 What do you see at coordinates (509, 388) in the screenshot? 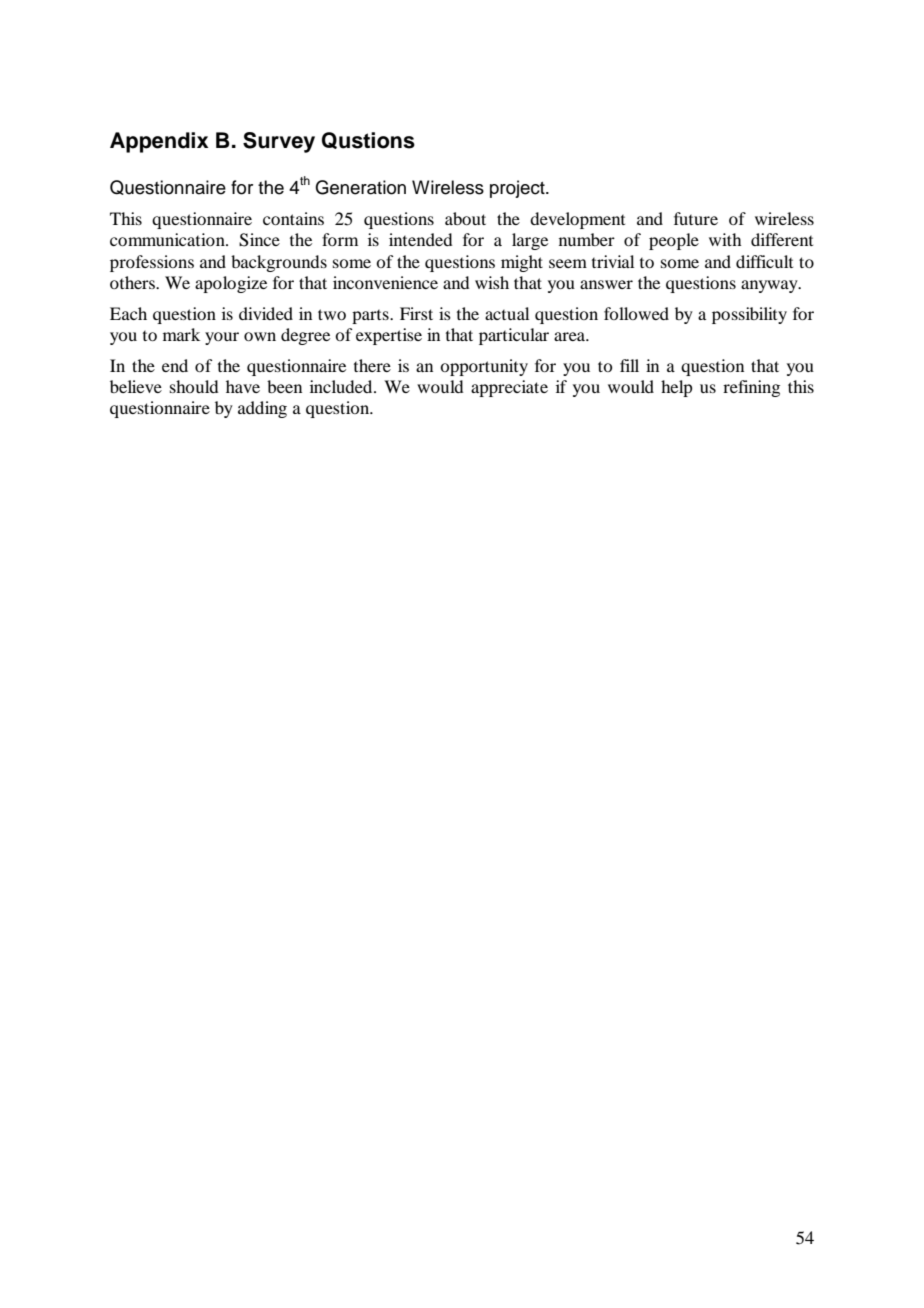
I see `appreciate` at bounding box center [509, 388].
